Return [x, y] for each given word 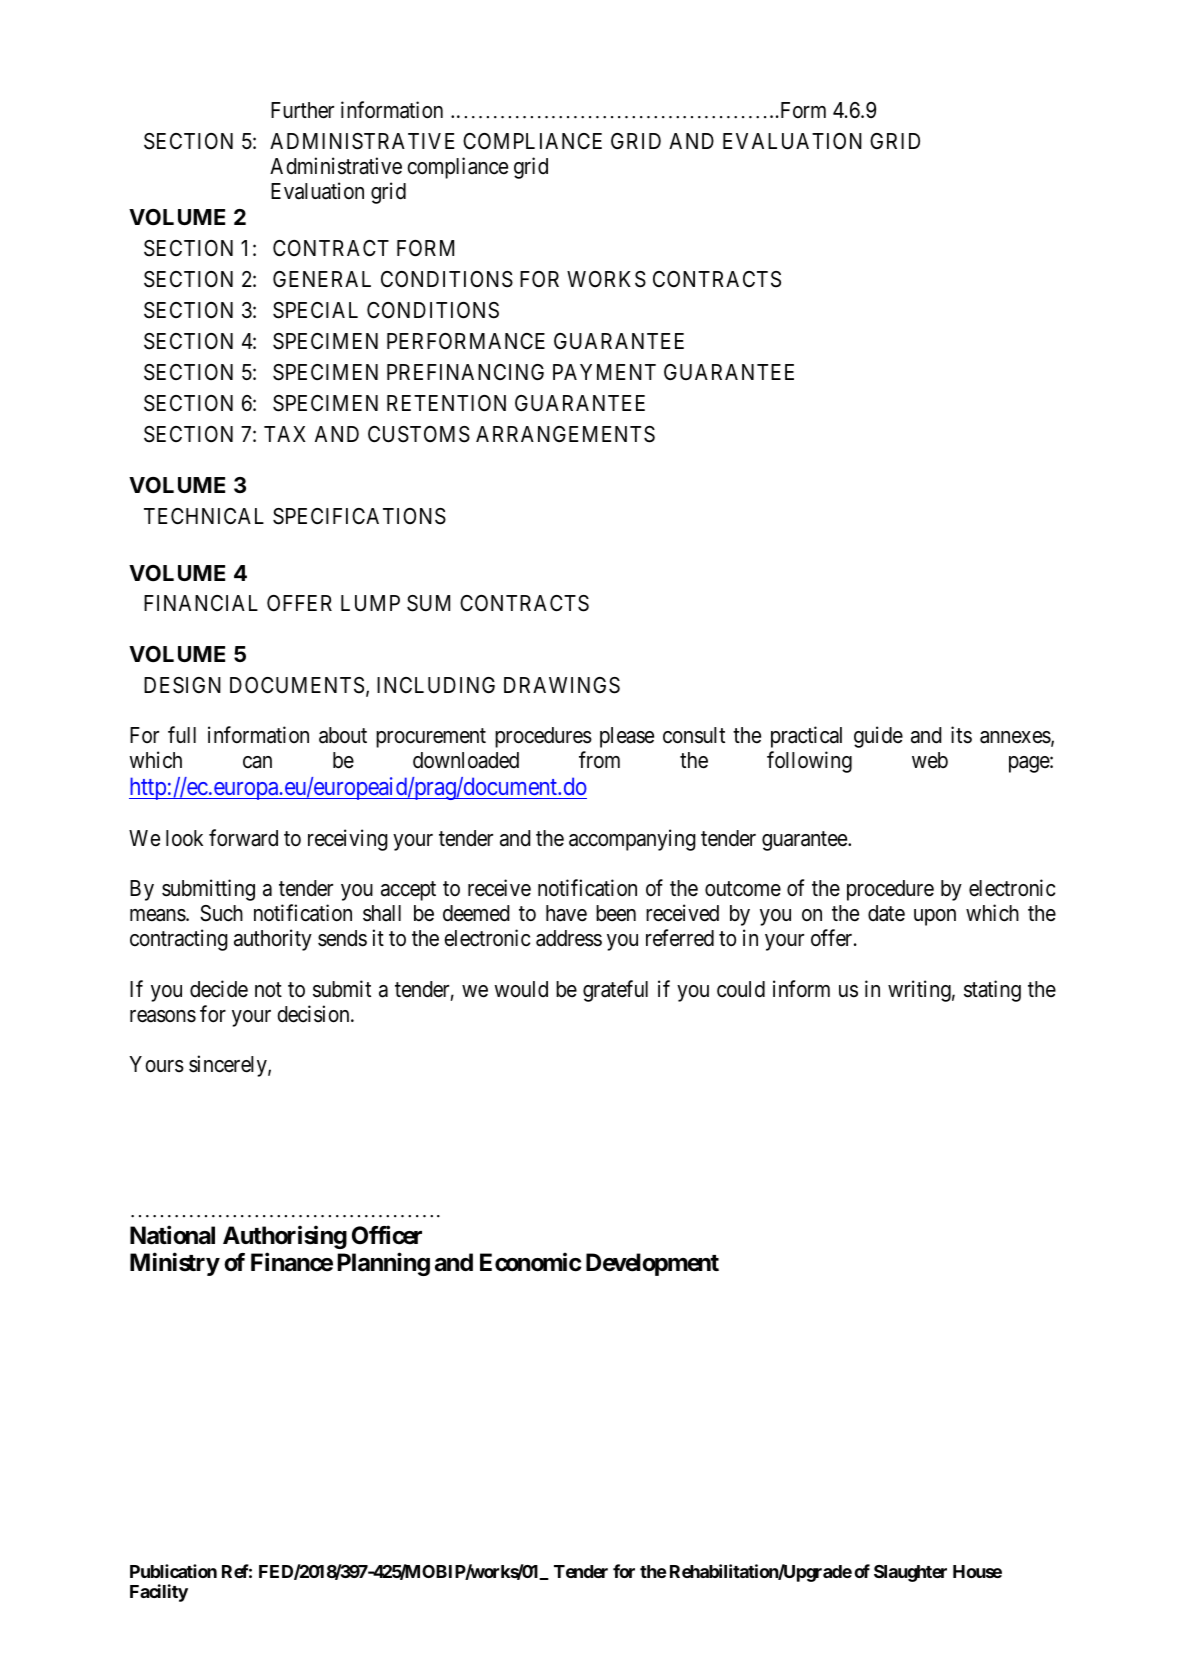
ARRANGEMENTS [565, 434]
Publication [173, 1571]
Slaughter [910, 1573]
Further [302, 110]
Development [652, 1264]
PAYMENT [604, 372]
